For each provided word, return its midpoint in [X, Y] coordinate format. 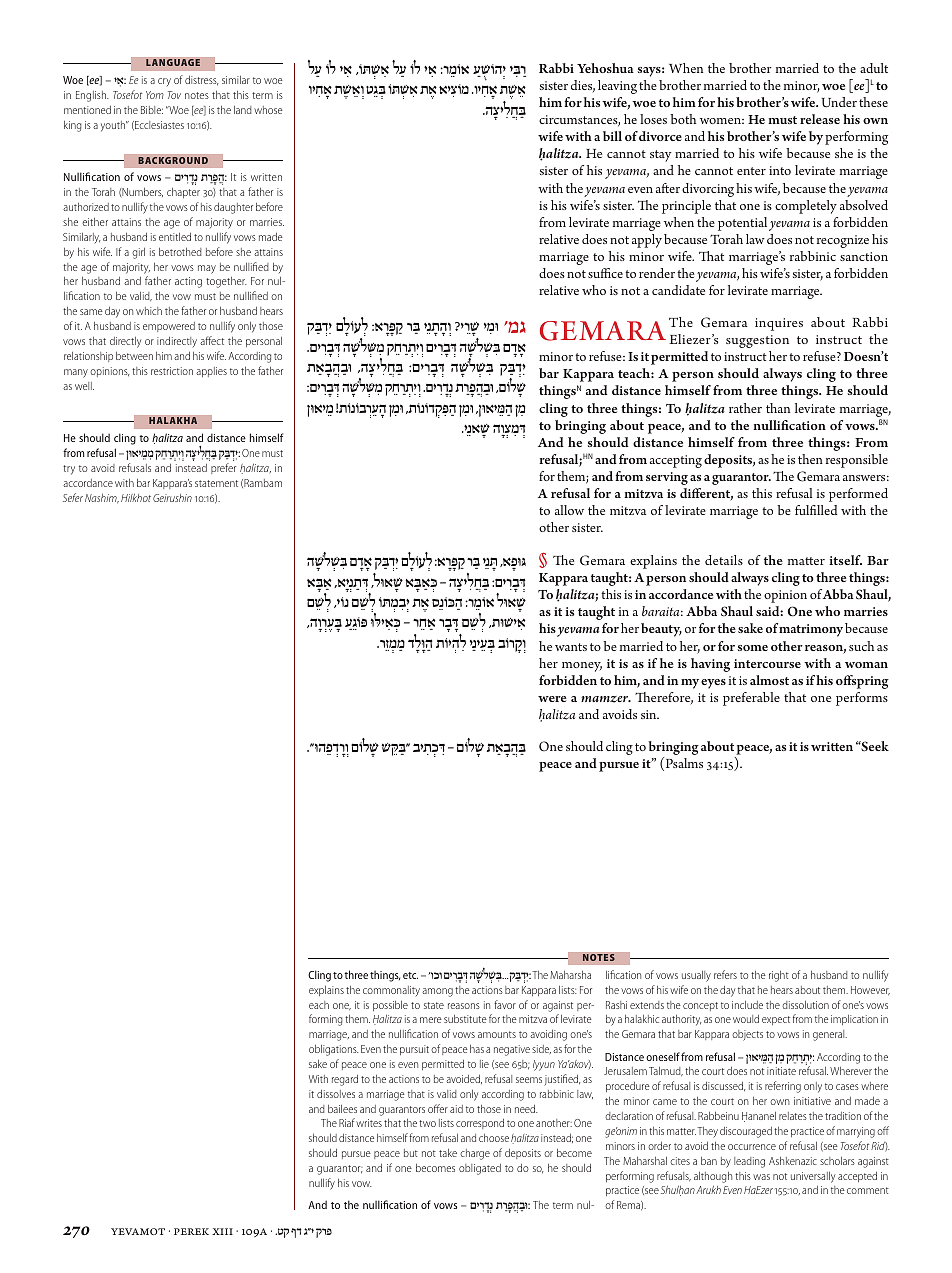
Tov [174, 95]
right [779, 976]
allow [569, 510]
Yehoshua [605, 68]
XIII [222, 1231]
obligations [333, 1050]
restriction [172, 371]
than [778, 408]
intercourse [767, 663]
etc [410, 975]
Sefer [73, 497]
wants [571, 647]
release [820, 119]
